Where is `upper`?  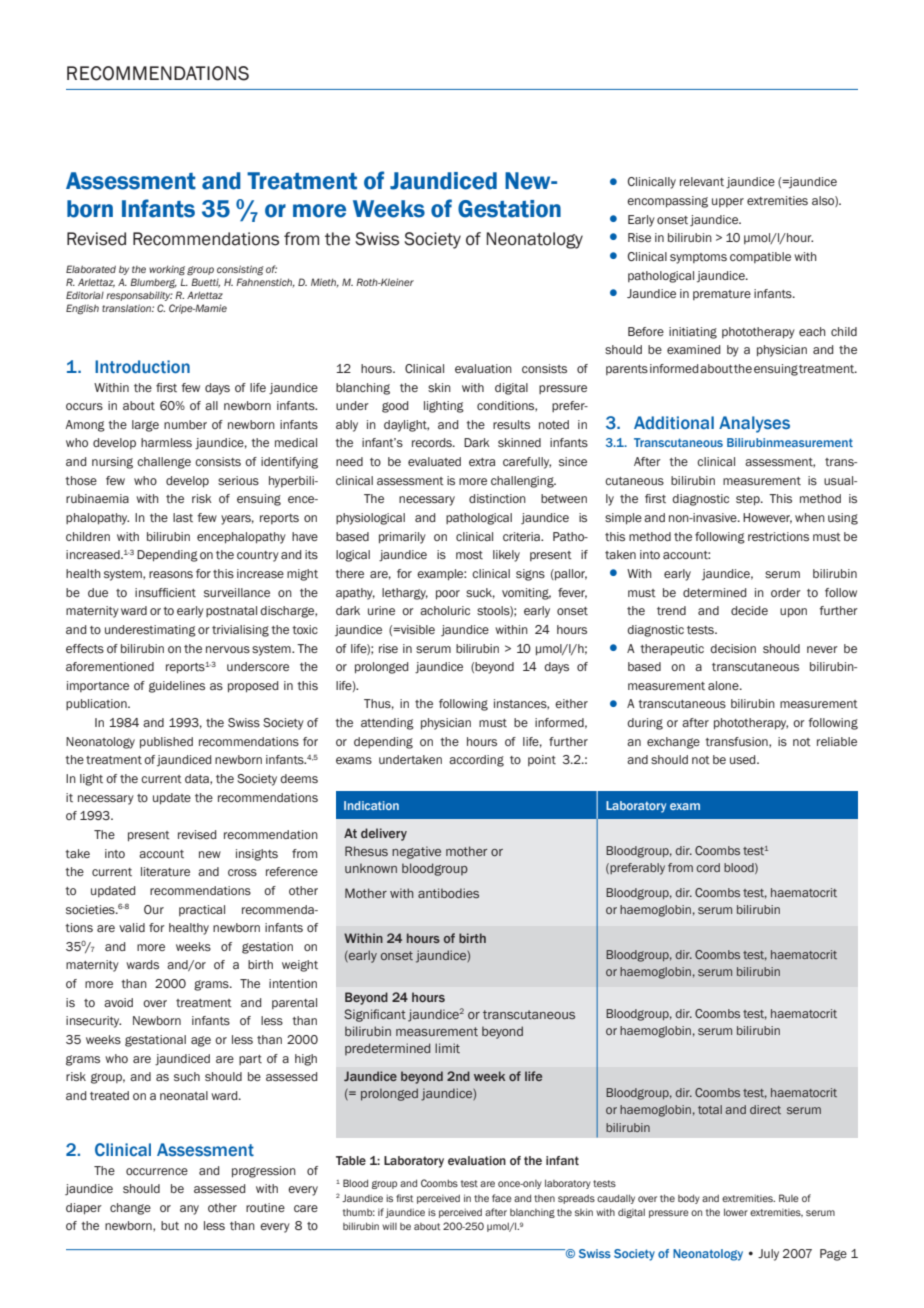 upper is located at coordinates (728, 202).
